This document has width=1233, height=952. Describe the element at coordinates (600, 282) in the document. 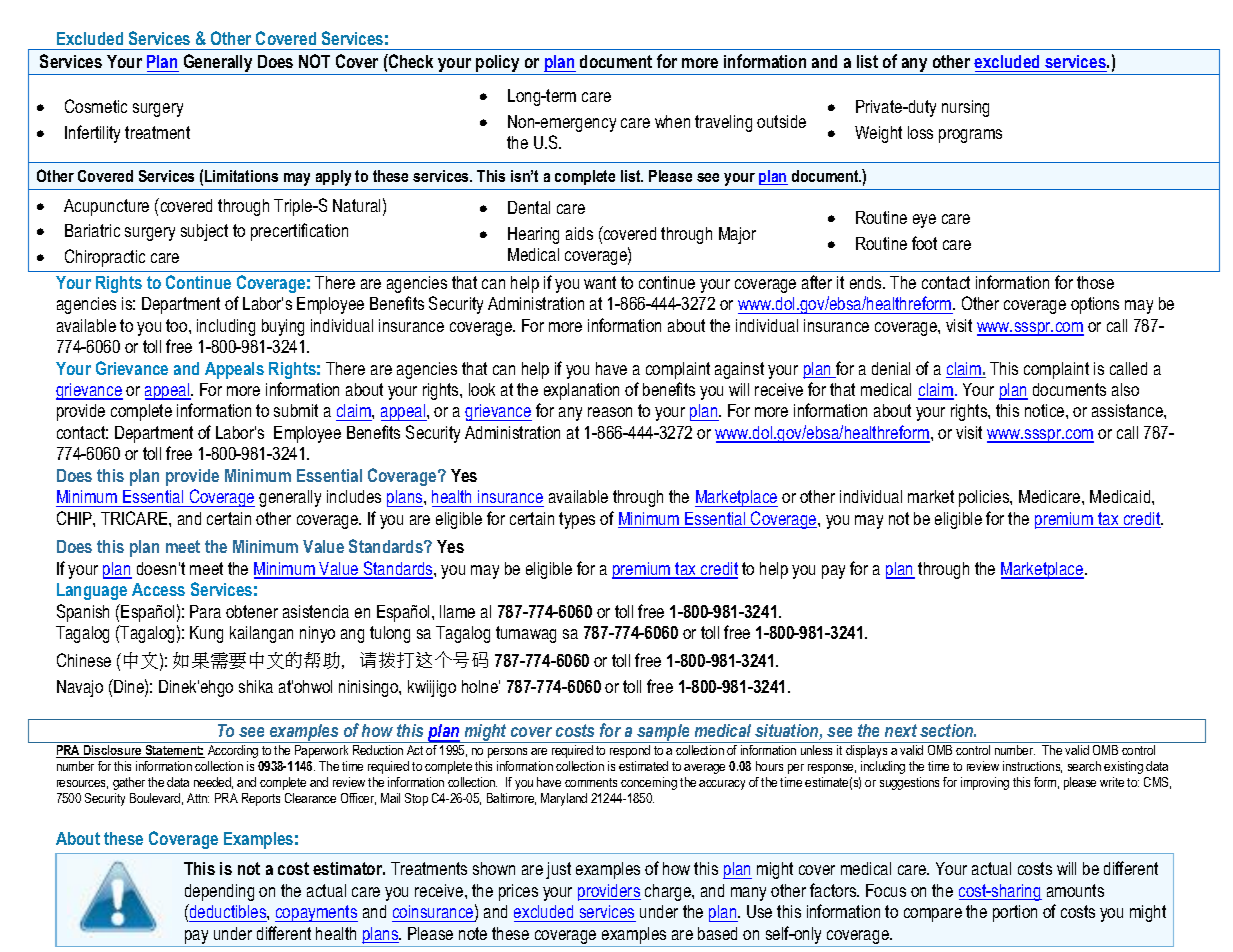

I see `want` at that location.
